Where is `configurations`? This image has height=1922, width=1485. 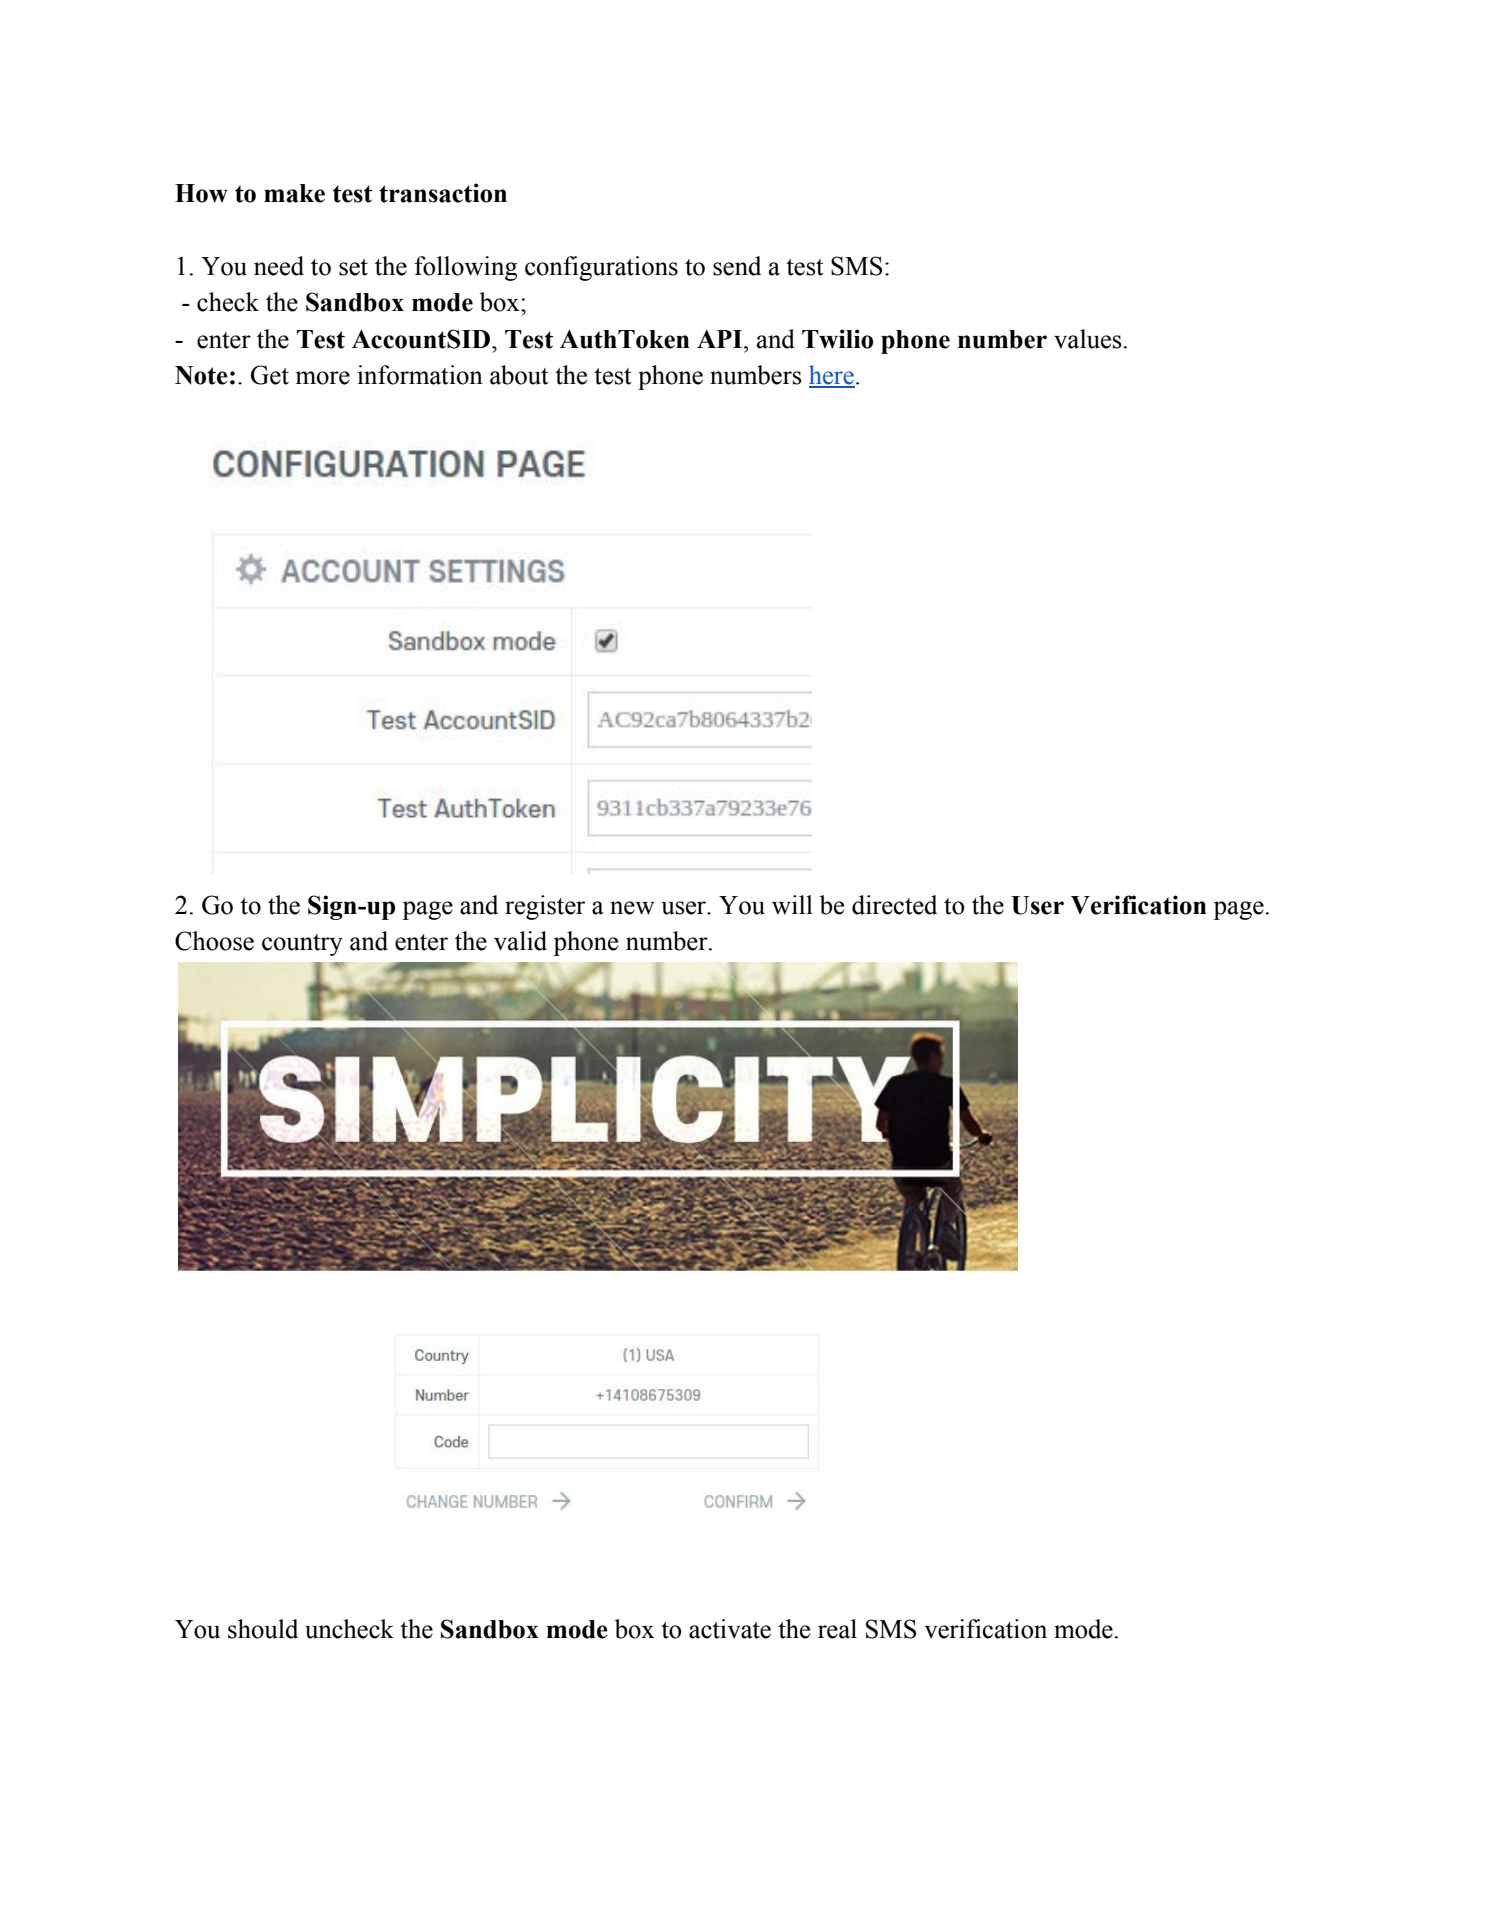 configurations is located at coordinates (601, 268).
